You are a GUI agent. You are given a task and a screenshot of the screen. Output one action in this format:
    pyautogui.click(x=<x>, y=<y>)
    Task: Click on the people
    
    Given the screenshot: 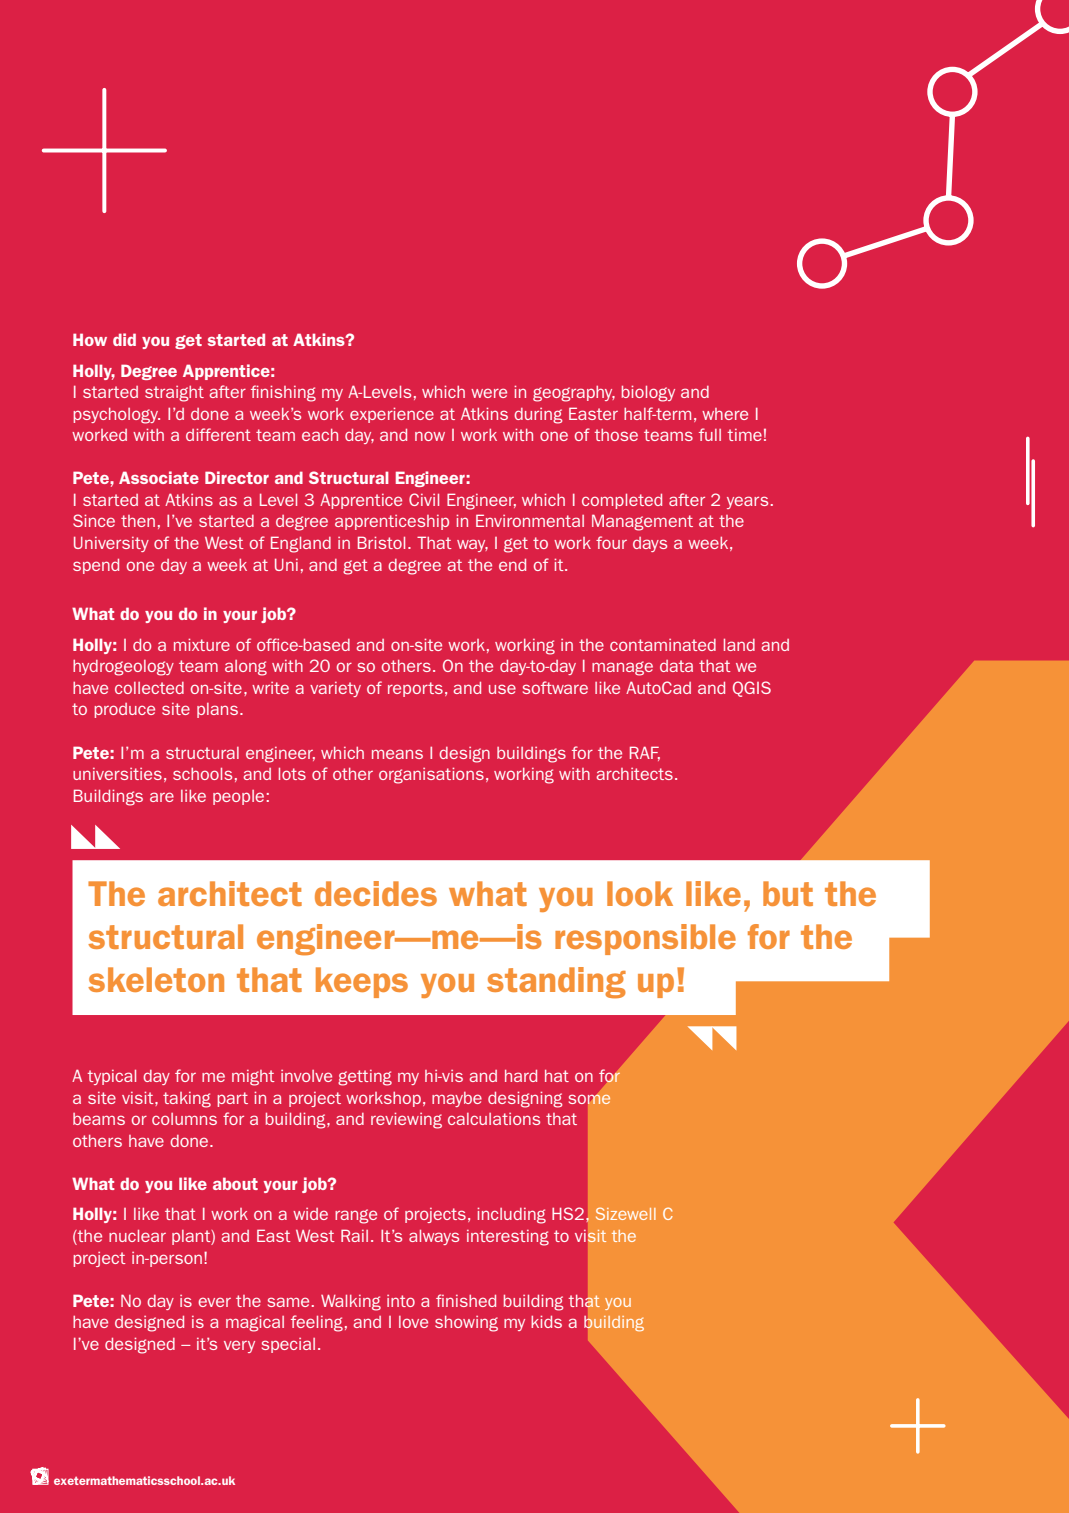 What is the action you would take?
    pyautogui.click(x=238, y=797)
